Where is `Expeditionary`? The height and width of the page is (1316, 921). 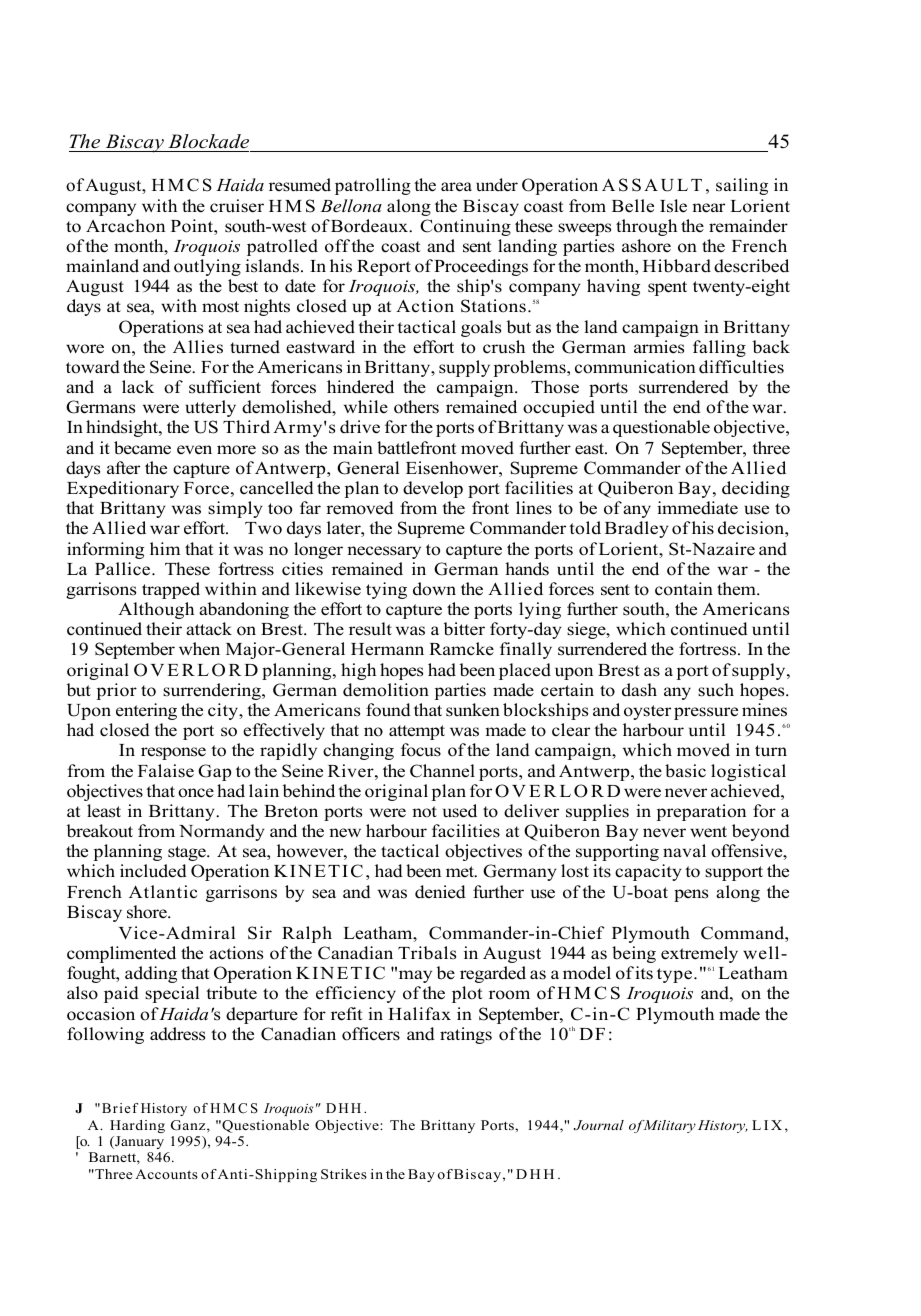 Expeditionary is located at coordinates (123, 489).
